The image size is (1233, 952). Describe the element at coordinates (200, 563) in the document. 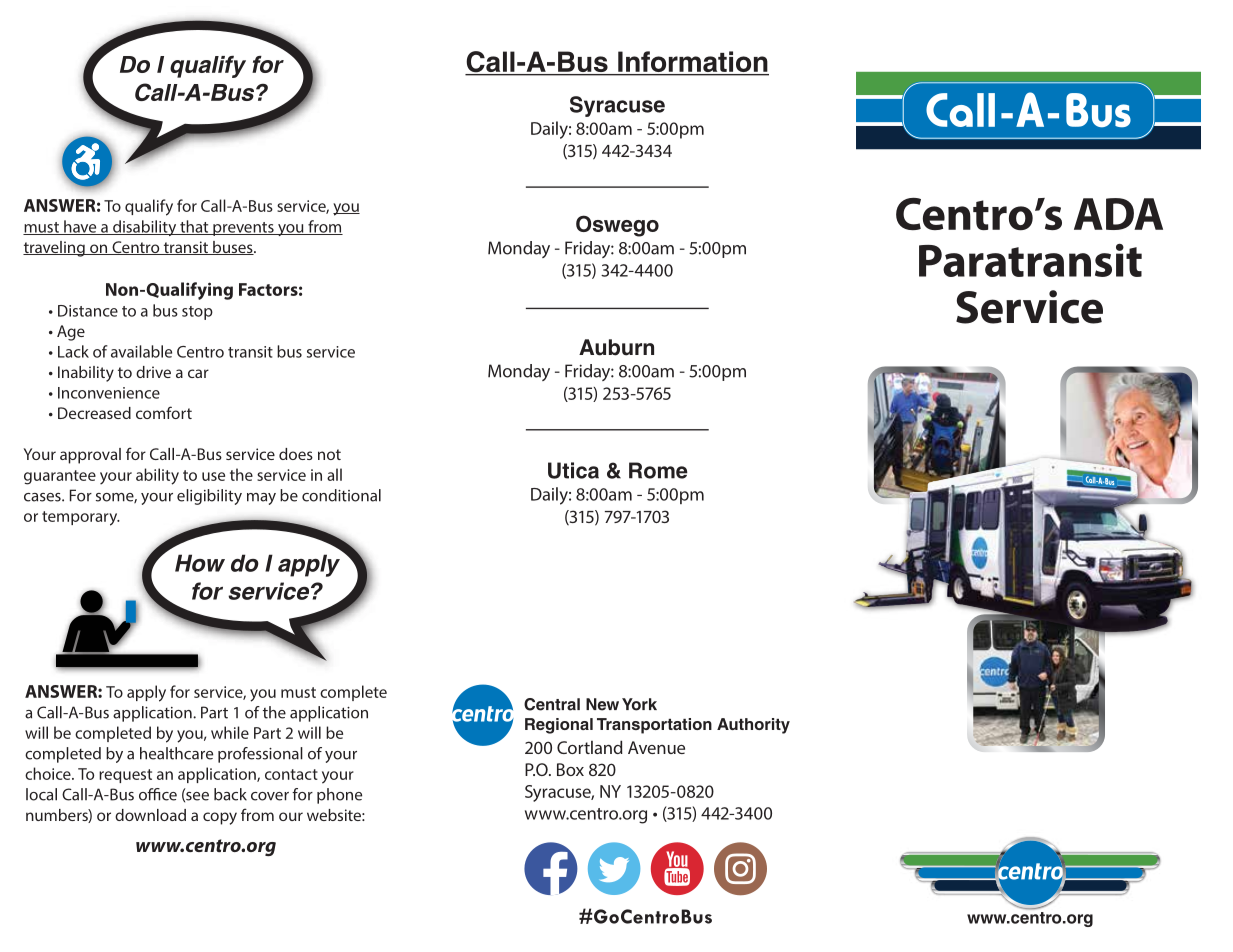

I see `How` at that location.
